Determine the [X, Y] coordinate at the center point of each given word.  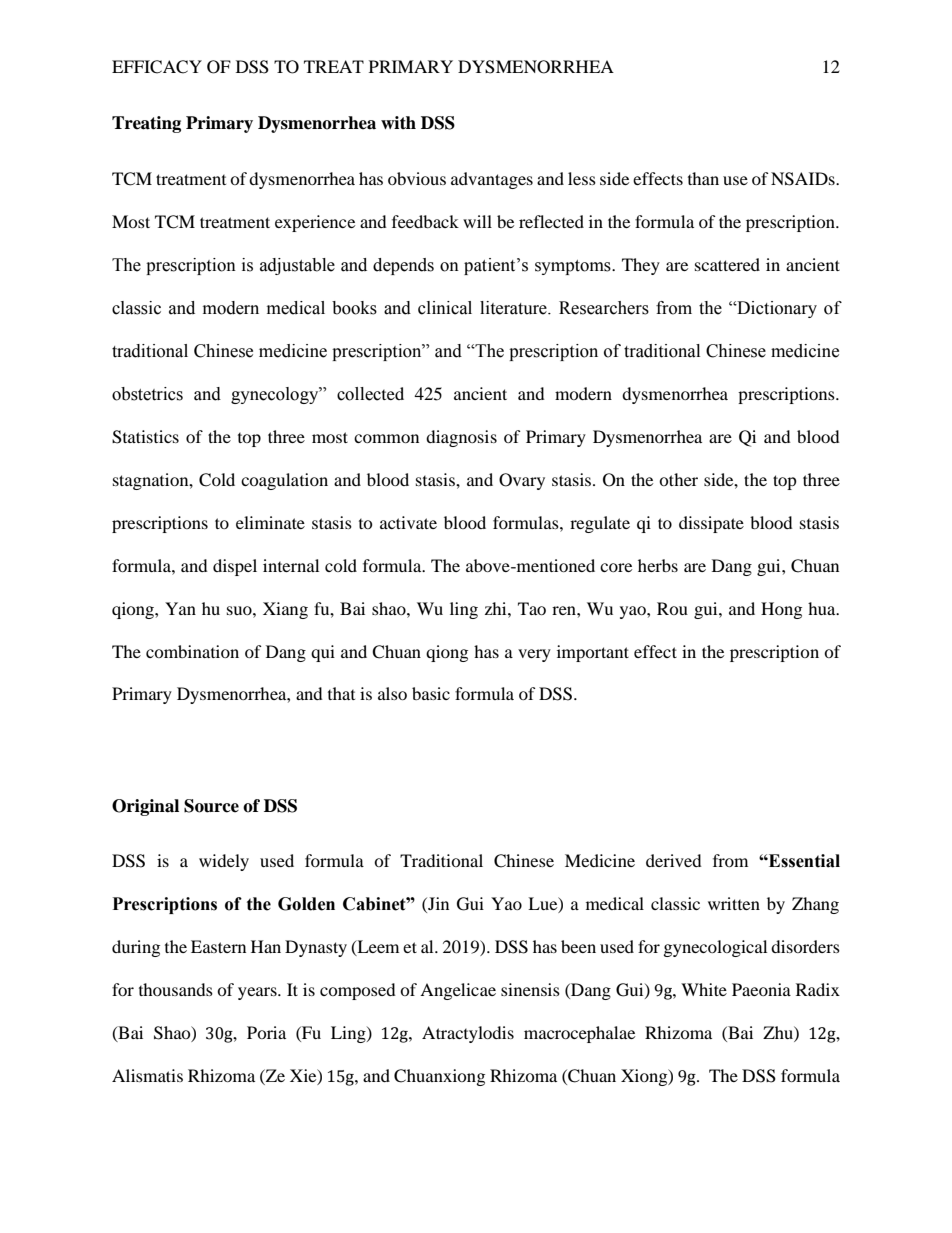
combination [192, 651]
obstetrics [147, 394]
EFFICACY [157, 67]
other [678, 479]
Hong [781, 610]
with [398, 122]
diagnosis [461, 438]
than [703, 178]
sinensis [530, 989]
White [704, 989]
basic [431, 693]
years [258, 993]
